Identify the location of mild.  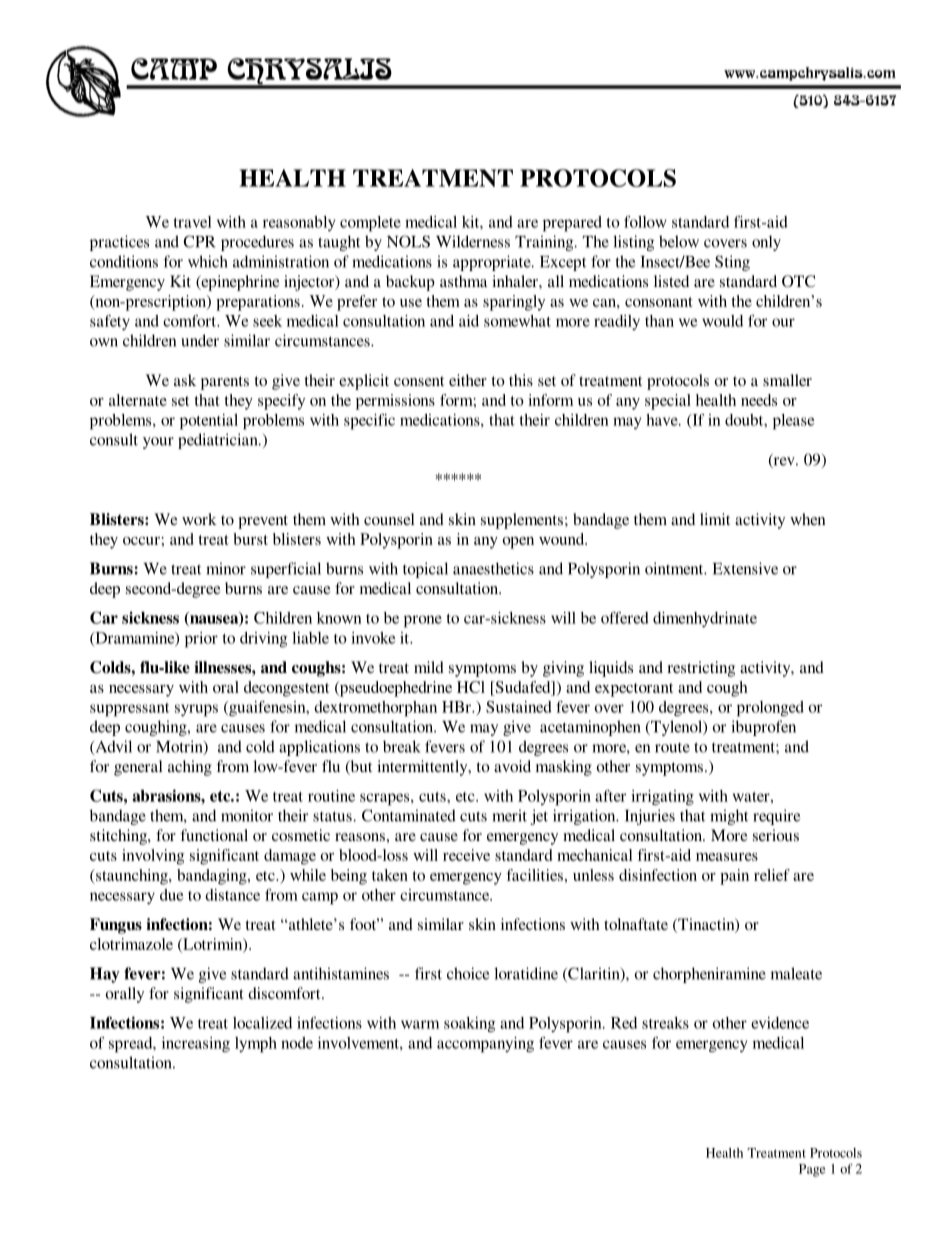
(429, 667).
